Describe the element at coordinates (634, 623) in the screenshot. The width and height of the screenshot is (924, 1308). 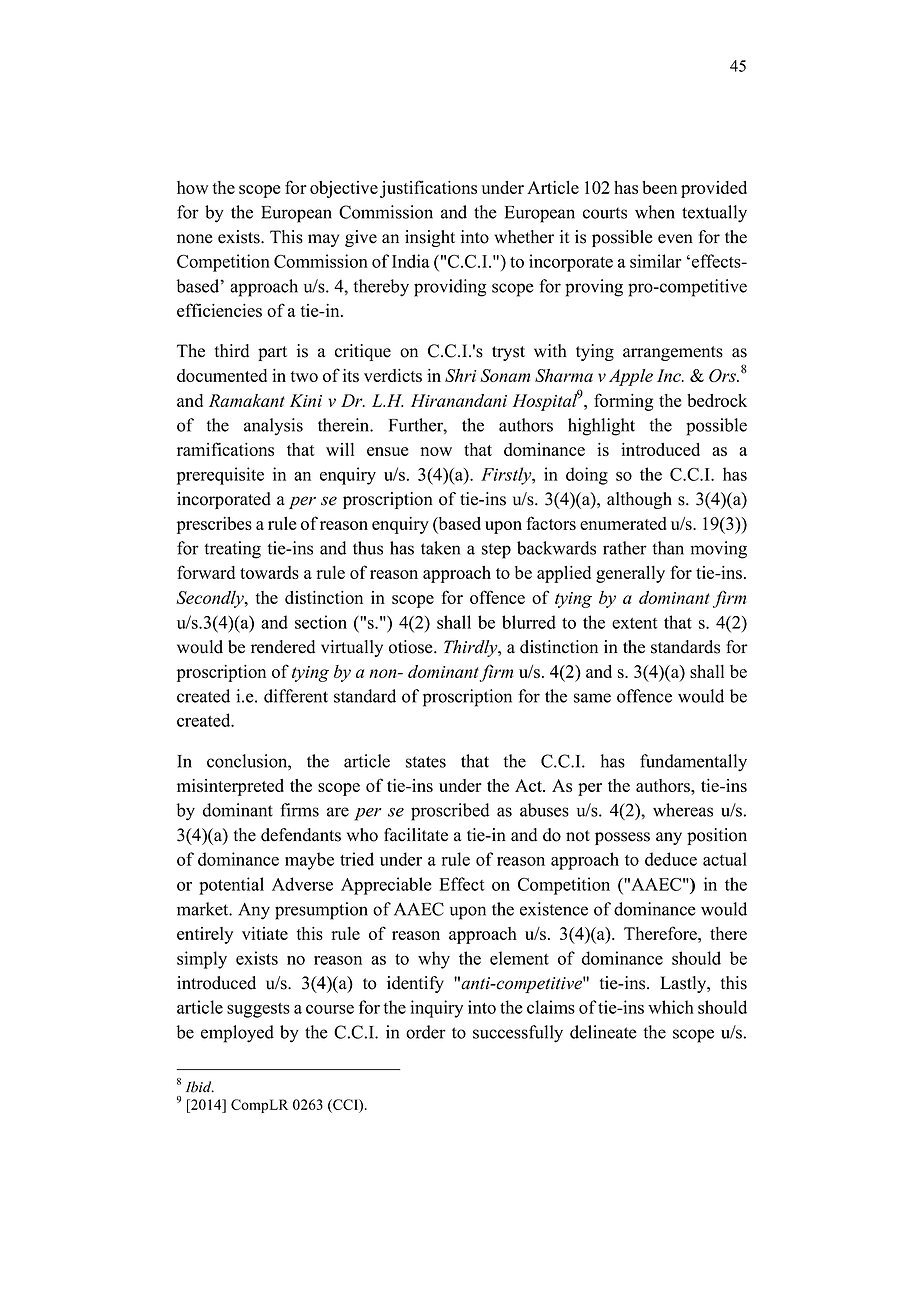
I see `extent` at that location.
